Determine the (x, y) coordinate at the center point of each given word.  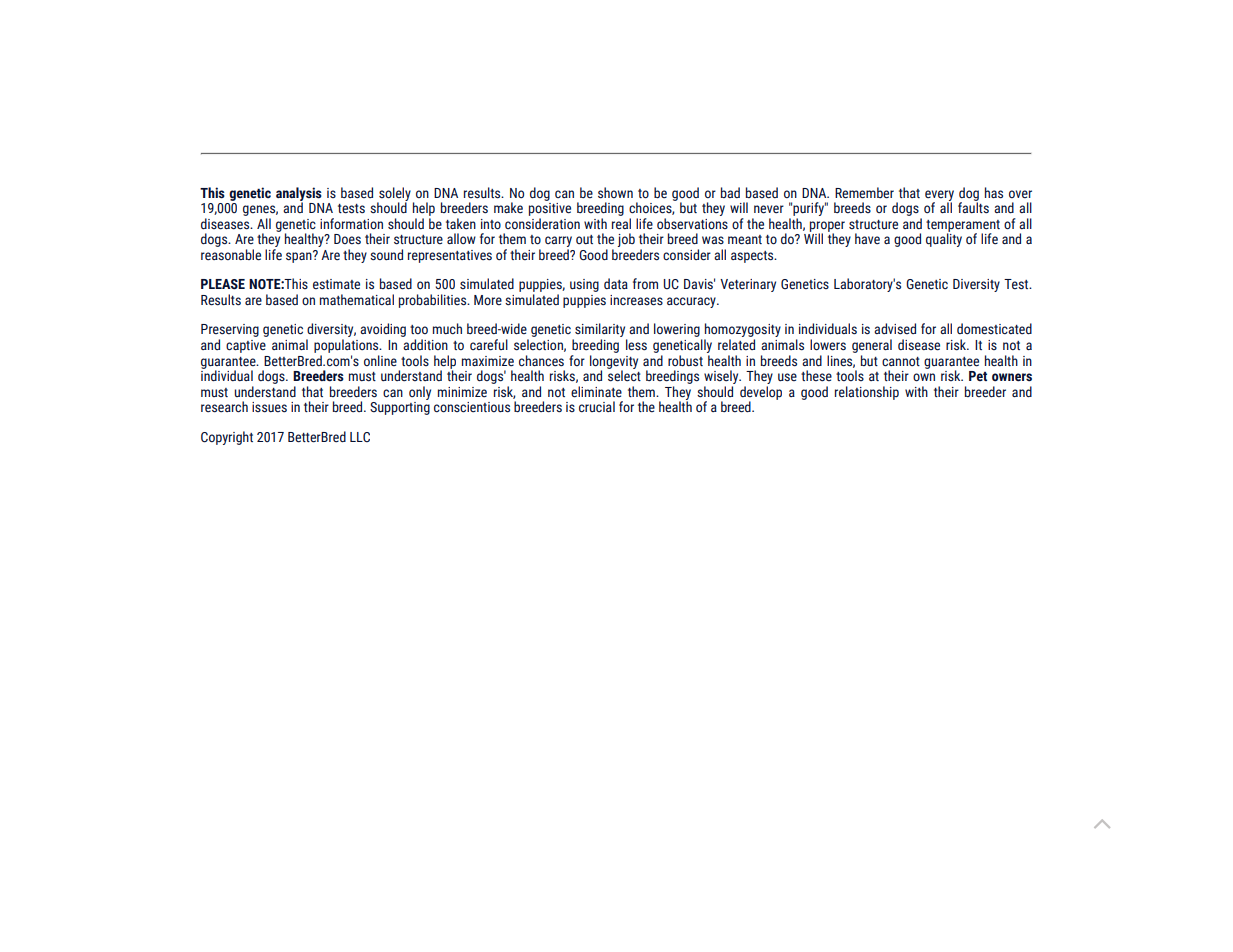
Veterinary (748, 285)
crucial (597, 406)
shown (615, 193)
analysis (299, 195)
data (616, 283)
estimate (336, 284)
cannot (901, 362)
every (939, 196)
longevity (614, 361)
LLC (360, 437)
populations (347, 346)
